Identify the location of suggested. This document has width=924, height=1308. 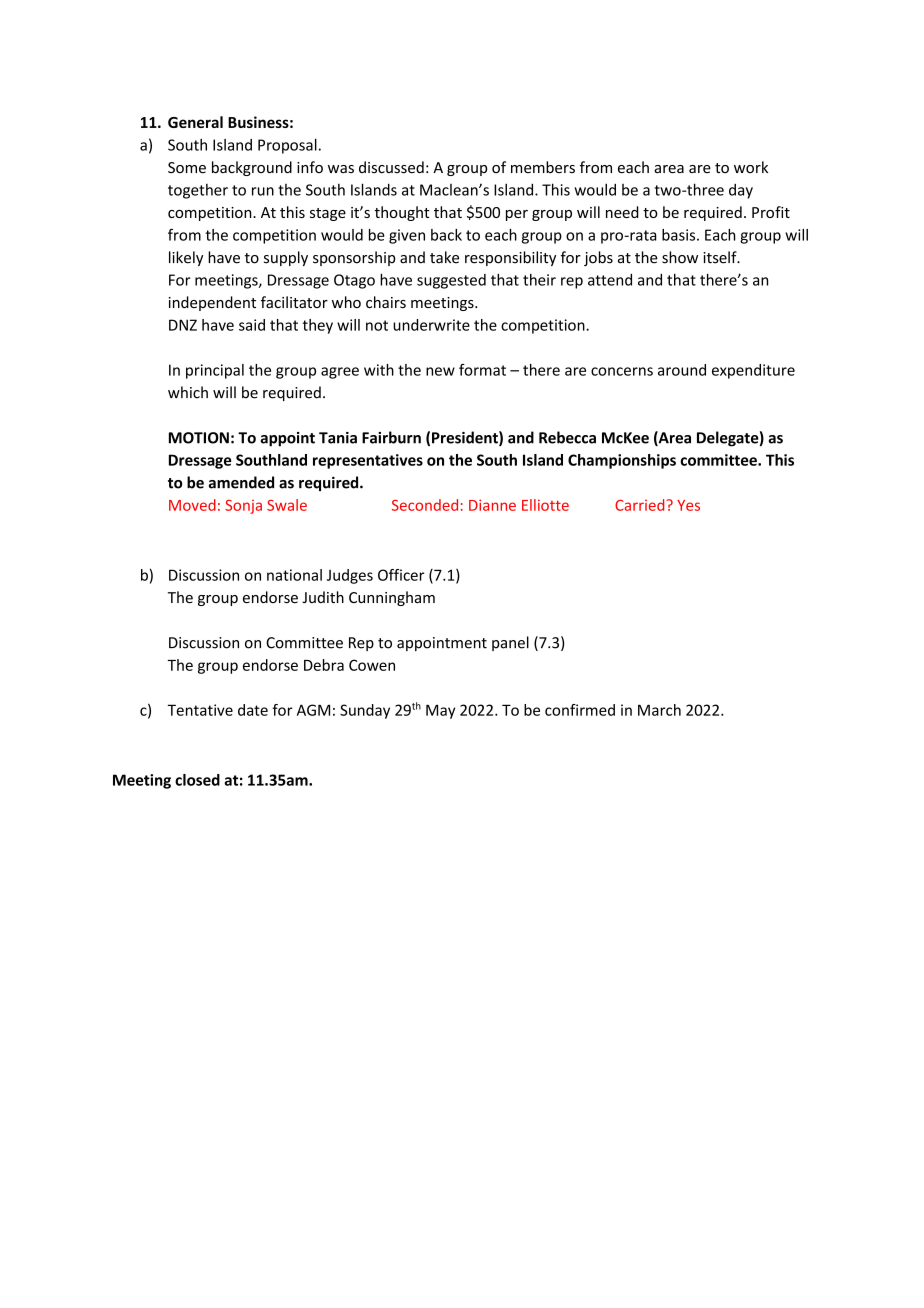
(451, 281).
